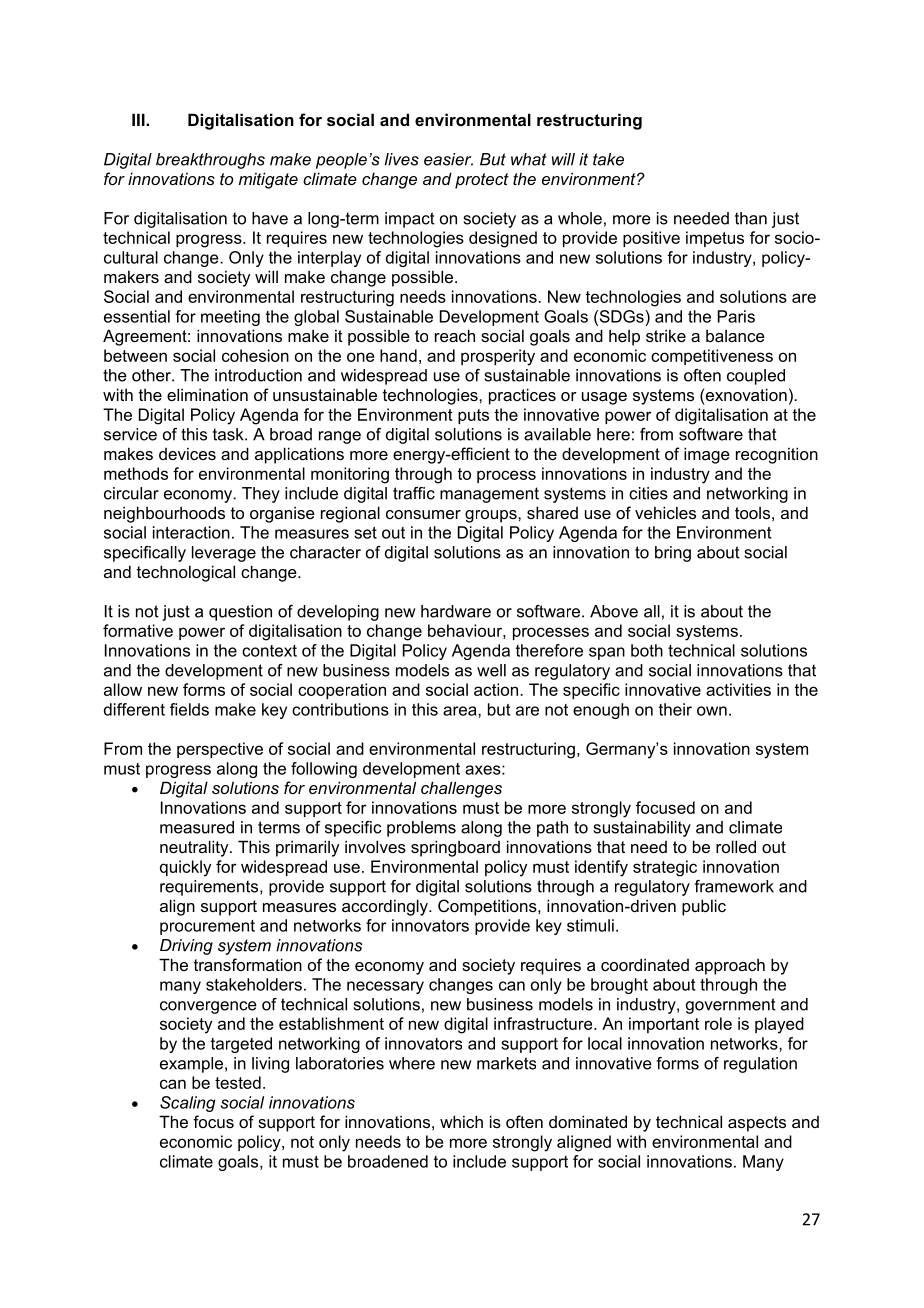 The height and width of the screenshot is (1308, 924). Describe the element at coordinates (188, 1104) in the screenshot. I see `Scaling` at that location.
